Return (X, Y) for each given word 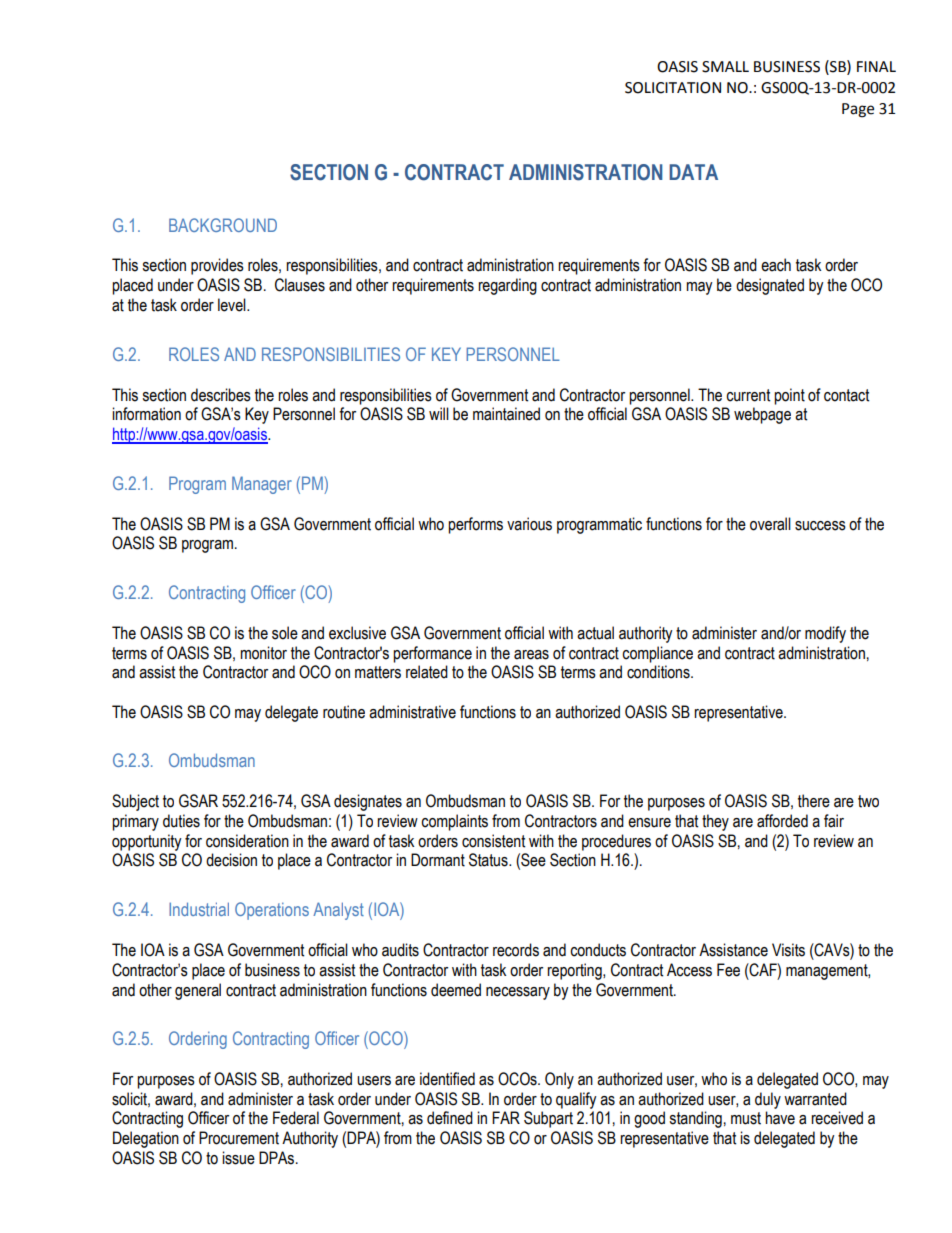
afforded (782, 821)
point (789, 396)
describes (221, 395)
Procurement (239, 1138)
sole (285, 633)
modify (825, 634)
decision (231, 860)
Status (489, 860)
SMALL (725, 67)
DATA (693, 172)
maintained (506, 414)
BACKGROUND (223, 225)
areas (531, 655)
